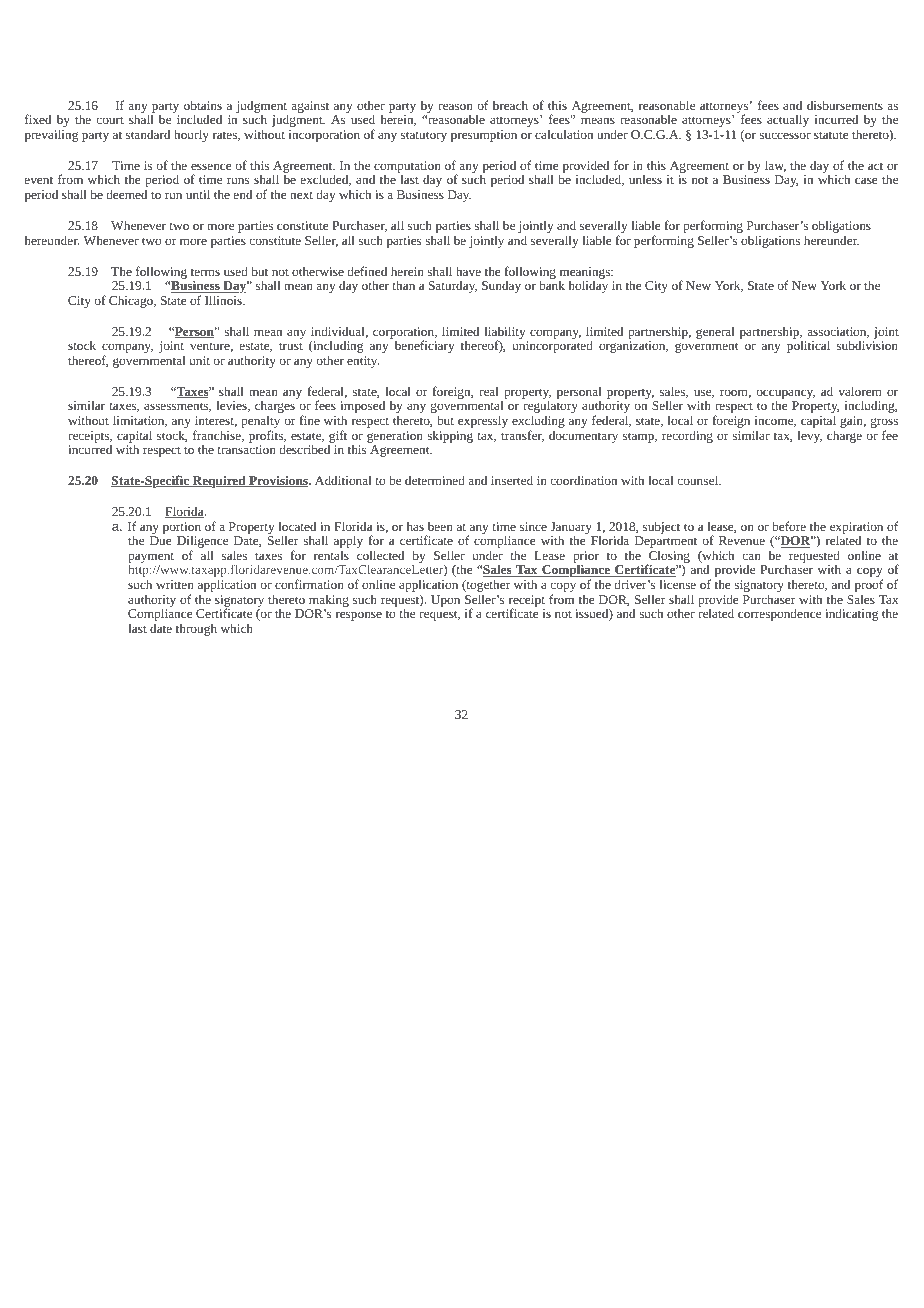 The height and width of the screenshot is (1308, 924). What do you see at coordinates (810, 436) in the screenshot?
I see `levy` at bounding box center [810, 436].
